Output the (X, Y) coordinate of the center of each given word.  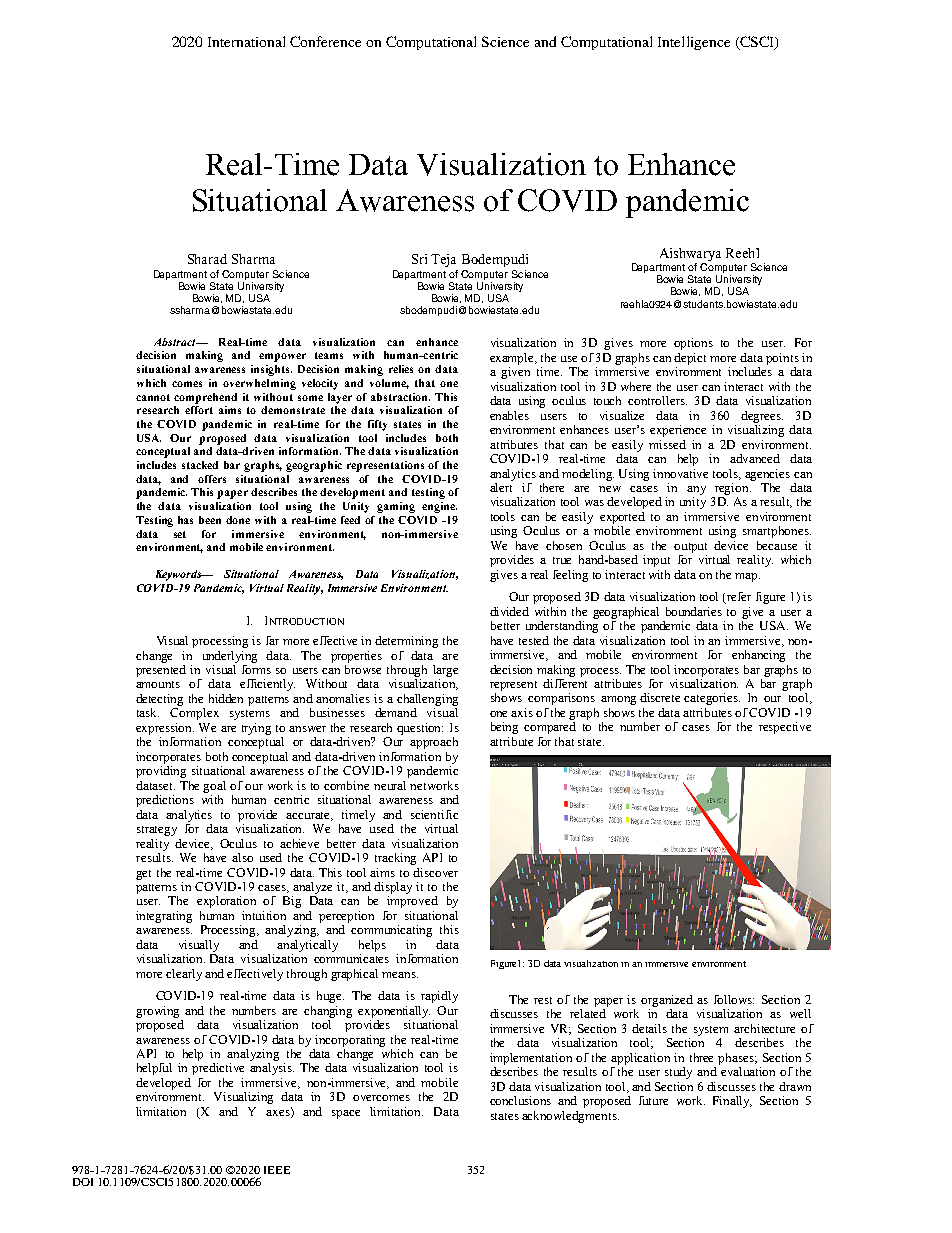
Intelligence (694, 43)
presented (161, 669)
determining (406, 642)
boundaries (694, 611)
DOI (83, 1182)
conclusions (520, 1100)
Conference (325, 41)
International (246, 41)
